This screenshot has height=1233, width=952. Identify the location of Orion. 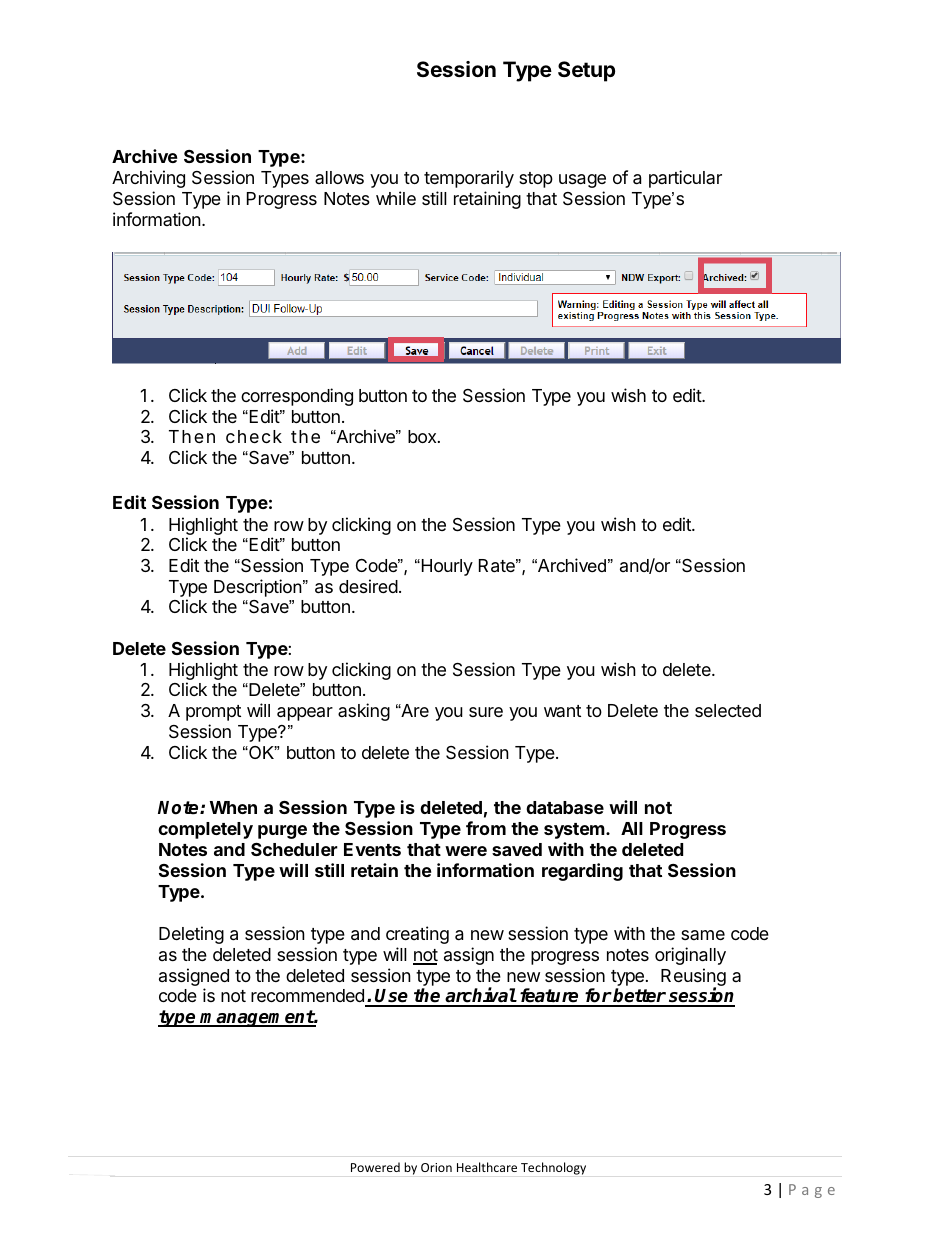
(436, 1167).
